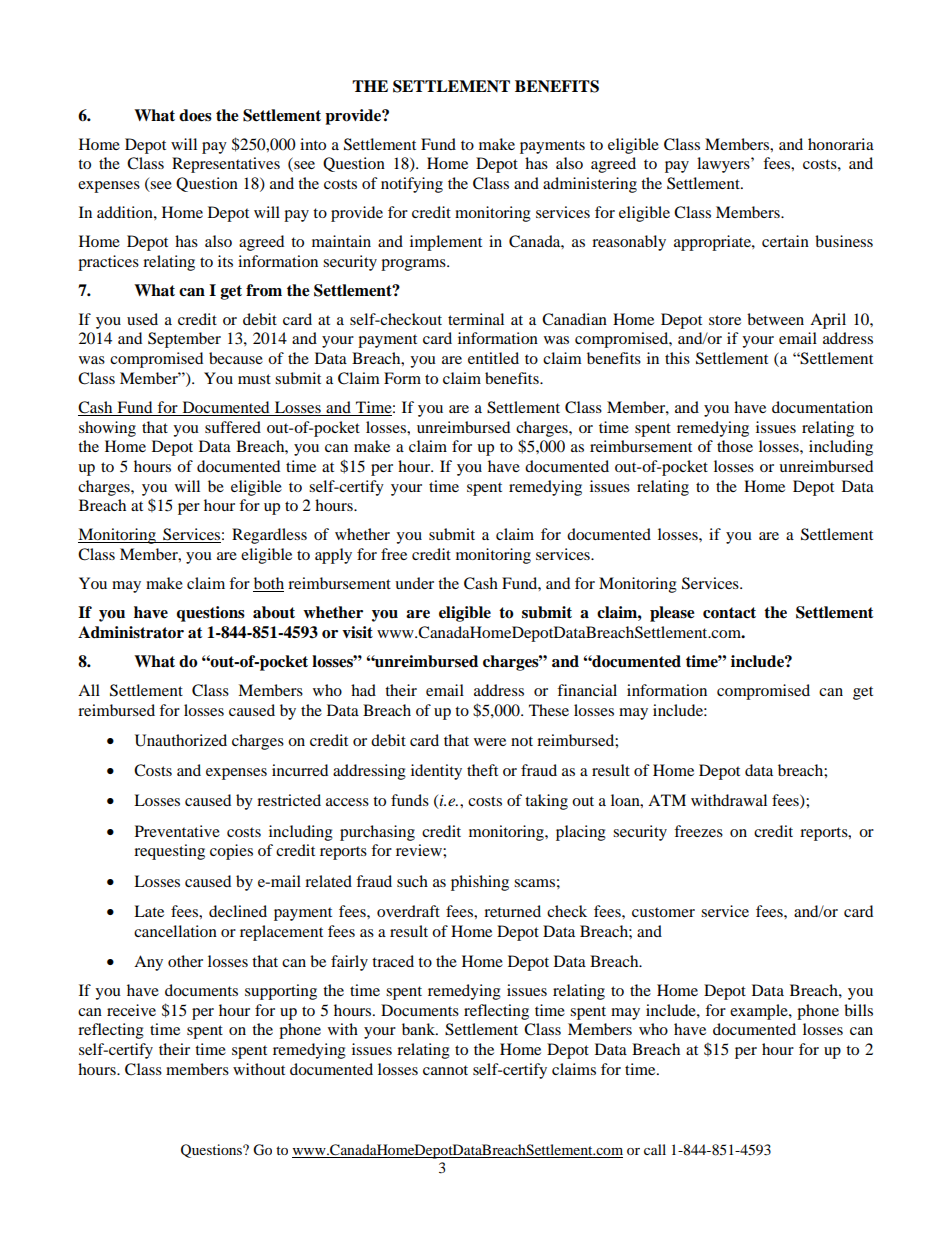 Image resolution: width=952 pixels, height=1233 pixels. What do you see at coordinates (414, 583) in the screenshot?
I see `under` at bounding box center [414, 583].
